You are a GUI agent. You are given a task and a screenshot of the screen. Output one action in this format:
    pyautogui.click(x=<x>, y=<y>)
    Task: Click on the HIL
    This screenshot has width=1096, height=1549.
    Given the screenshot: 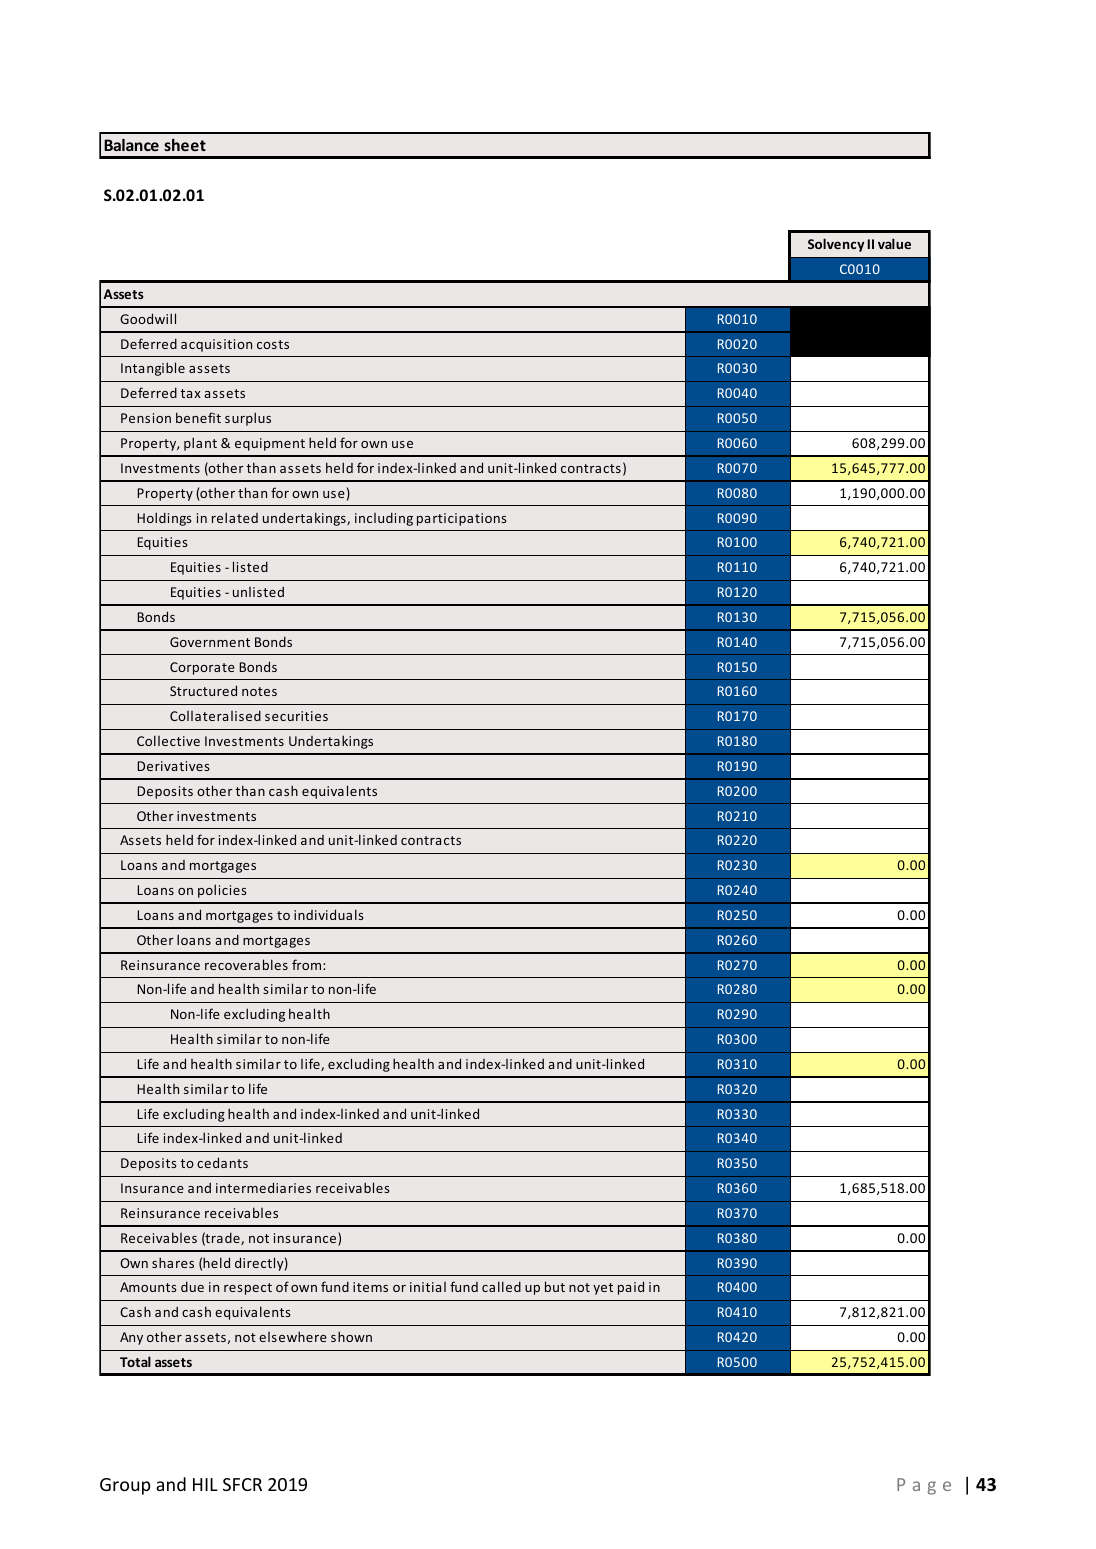 What is the action you would take?
    pyautogui.click(x=205, y=1484)
